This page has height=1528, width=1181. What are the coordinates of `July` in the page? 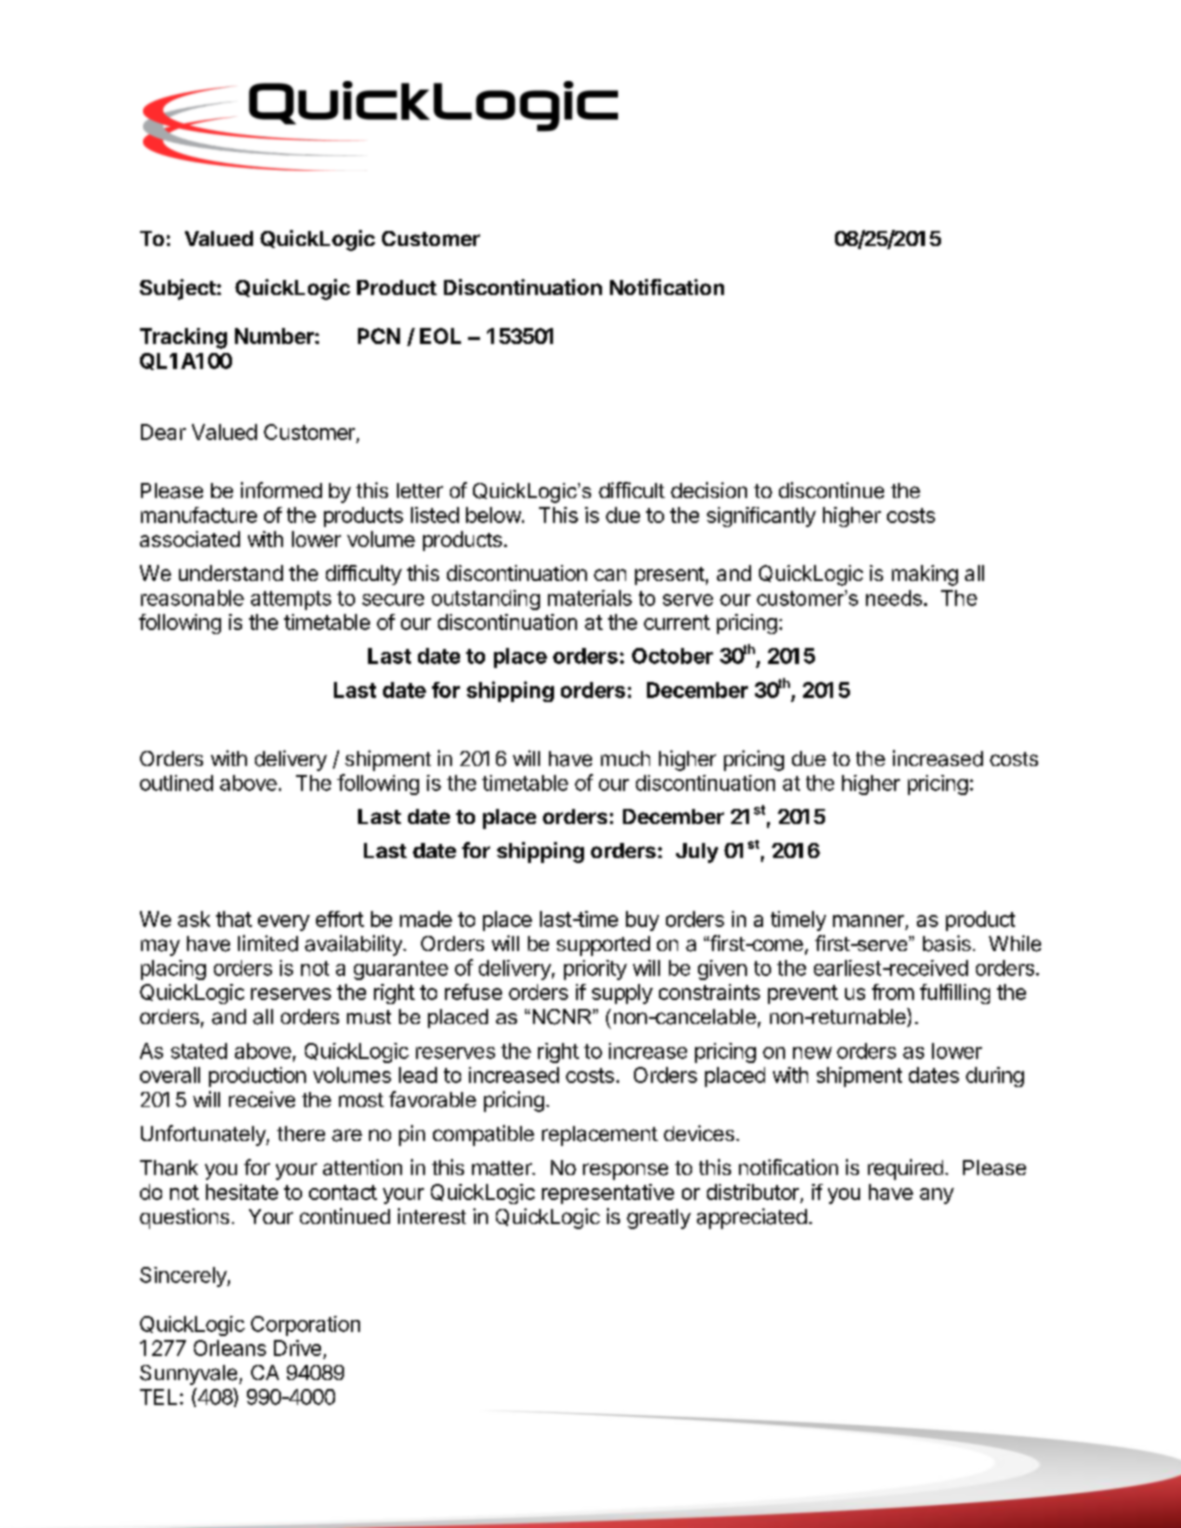 It's located at (697, 853).
